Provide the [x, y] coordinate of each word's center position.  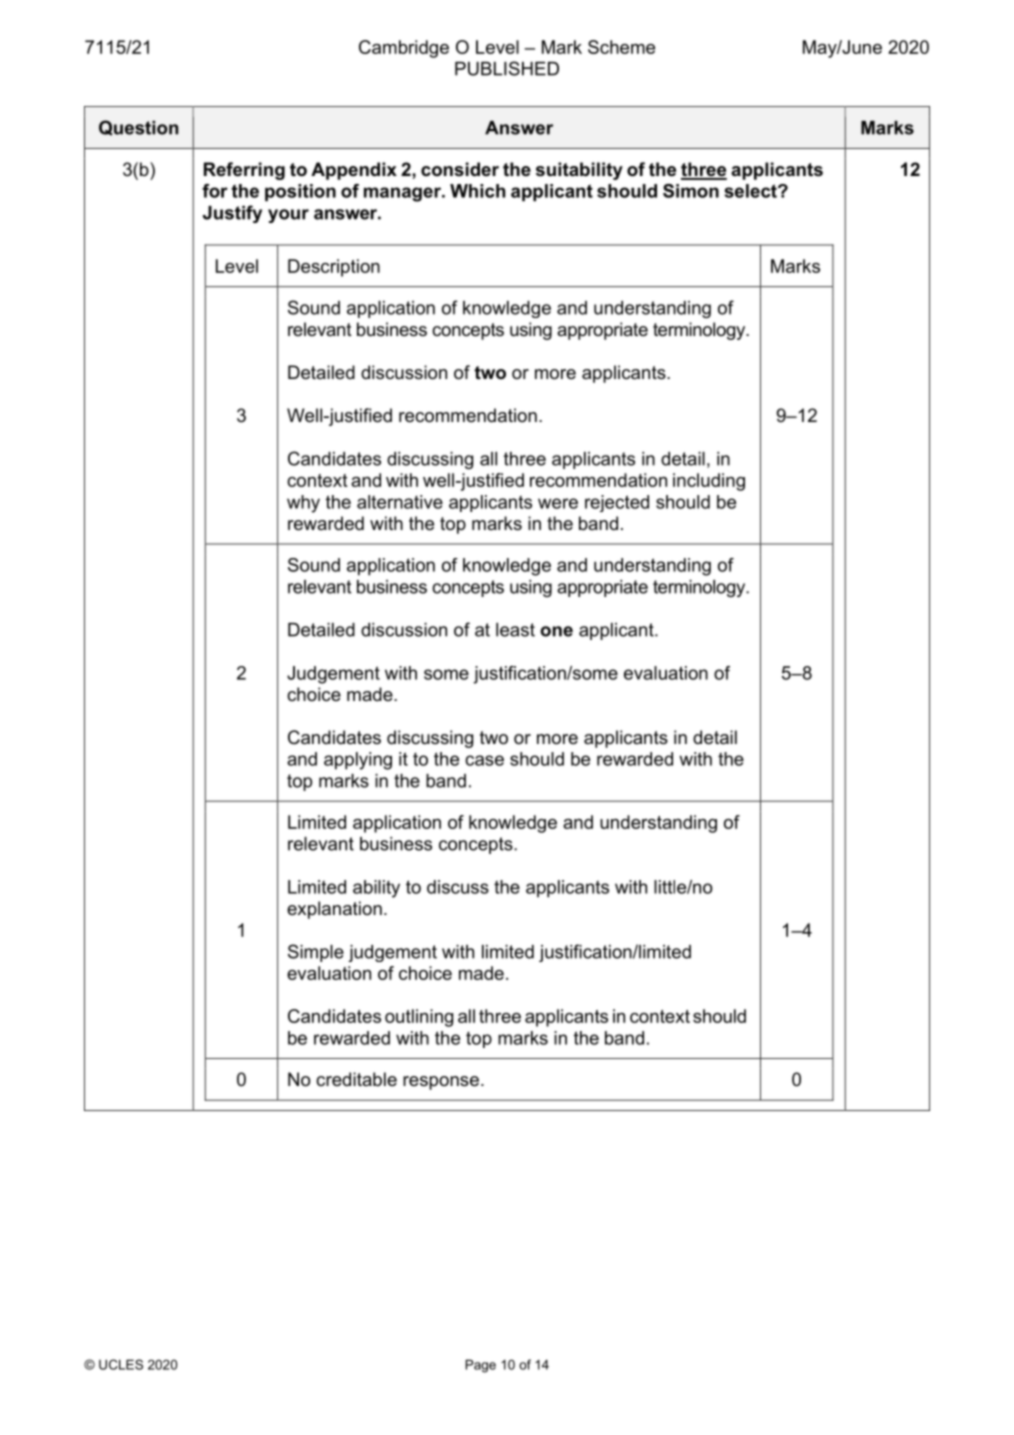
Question [138, 128]
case [484, 760]
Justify [232, 214]
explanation [334, 910]
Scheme [621, 47]
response [441, 1083]
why [303, 504]
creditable [356, 1079]
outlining [419, 1018]
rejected [617, 503]
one [556, 631]
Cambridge [404, 49]
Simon [691, 191]
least [515, 630]
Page [480, 1366]
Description [334, 268]
